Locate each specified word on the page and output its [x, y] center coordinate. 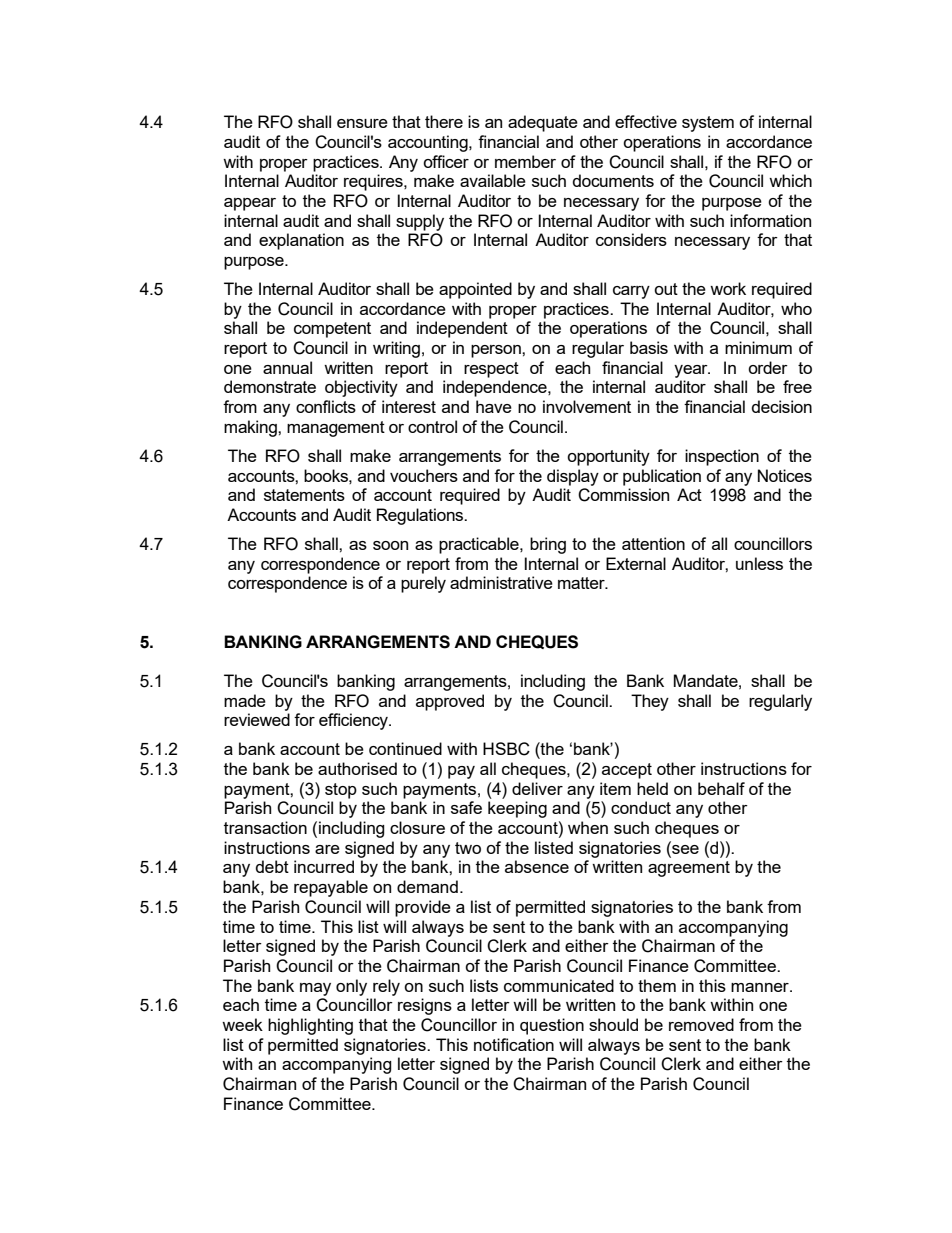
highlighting [310, 1026]
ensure [362, 123]
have [494, 406]
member [525, 161]
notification [514, 1044]
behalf [721, 788]
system [708, 124]
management [336, 429]
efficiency [354, 721]
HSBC [506, 749]
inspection [722, 457]
